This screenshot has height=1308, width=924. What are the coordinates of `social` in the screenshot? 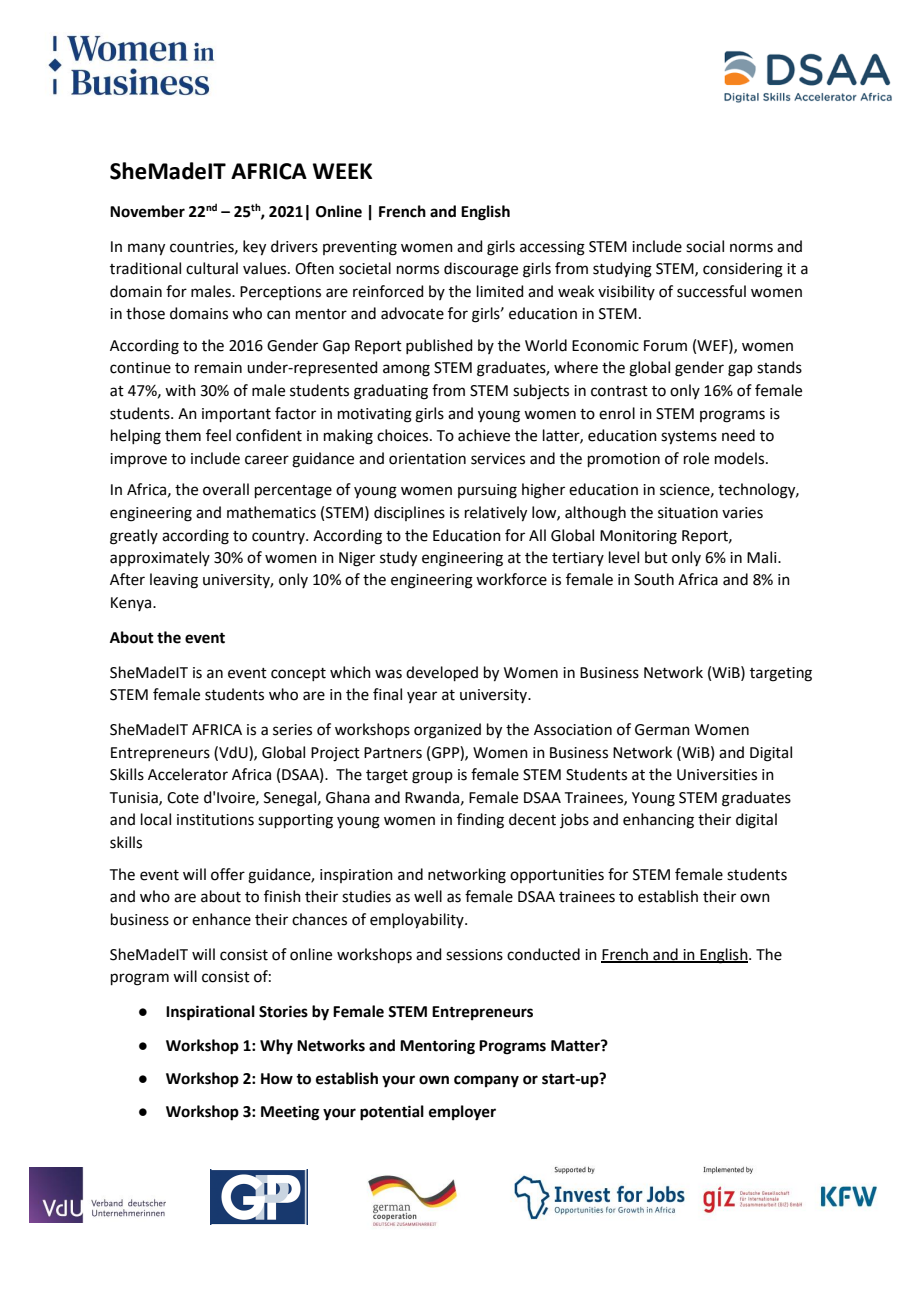 It's located at (705, 246).
